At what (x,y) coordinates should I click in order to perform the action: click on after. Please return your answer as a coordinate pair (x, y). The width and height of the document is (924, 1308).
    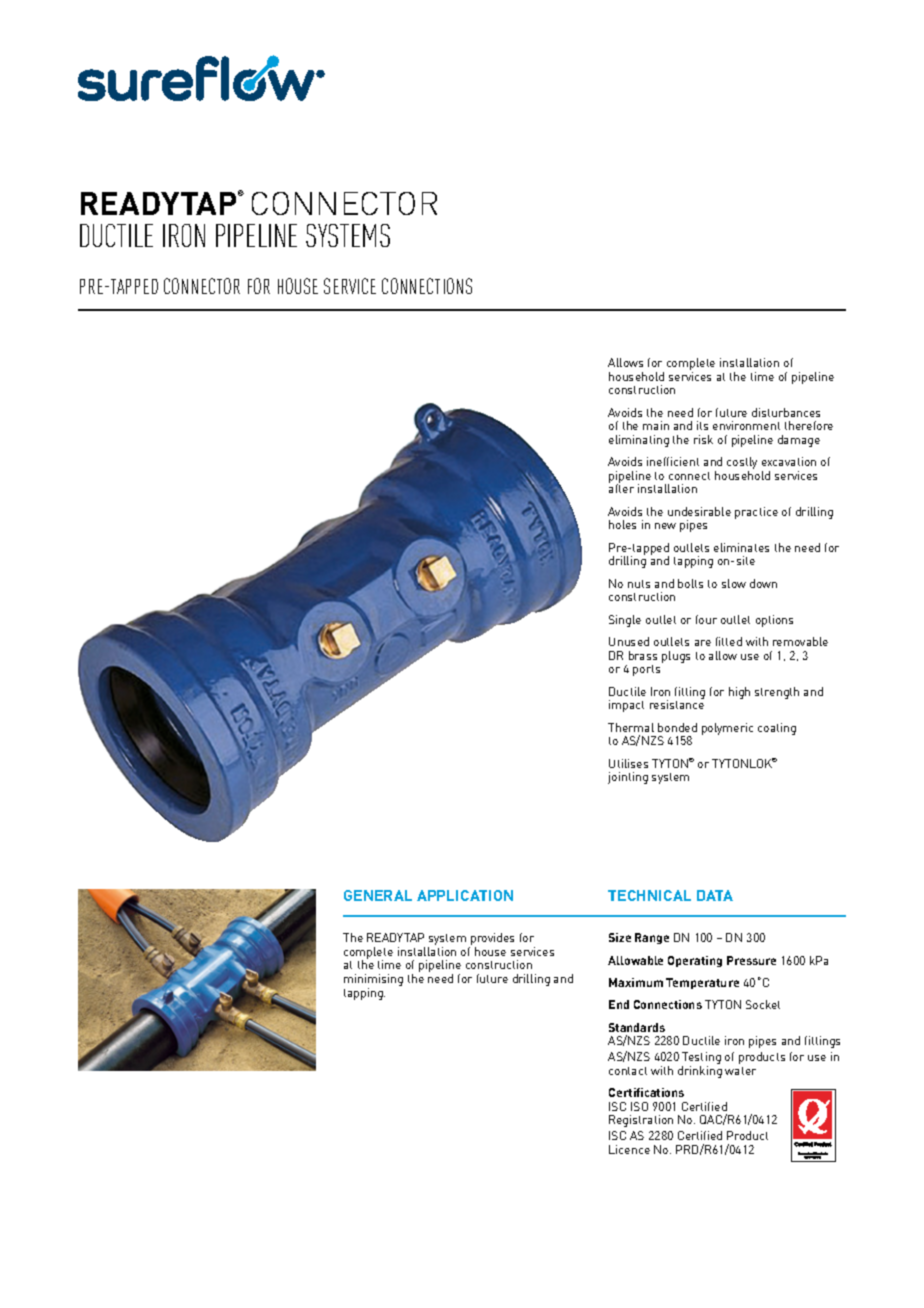
    Looking at the image, I should click on (621, 488).
